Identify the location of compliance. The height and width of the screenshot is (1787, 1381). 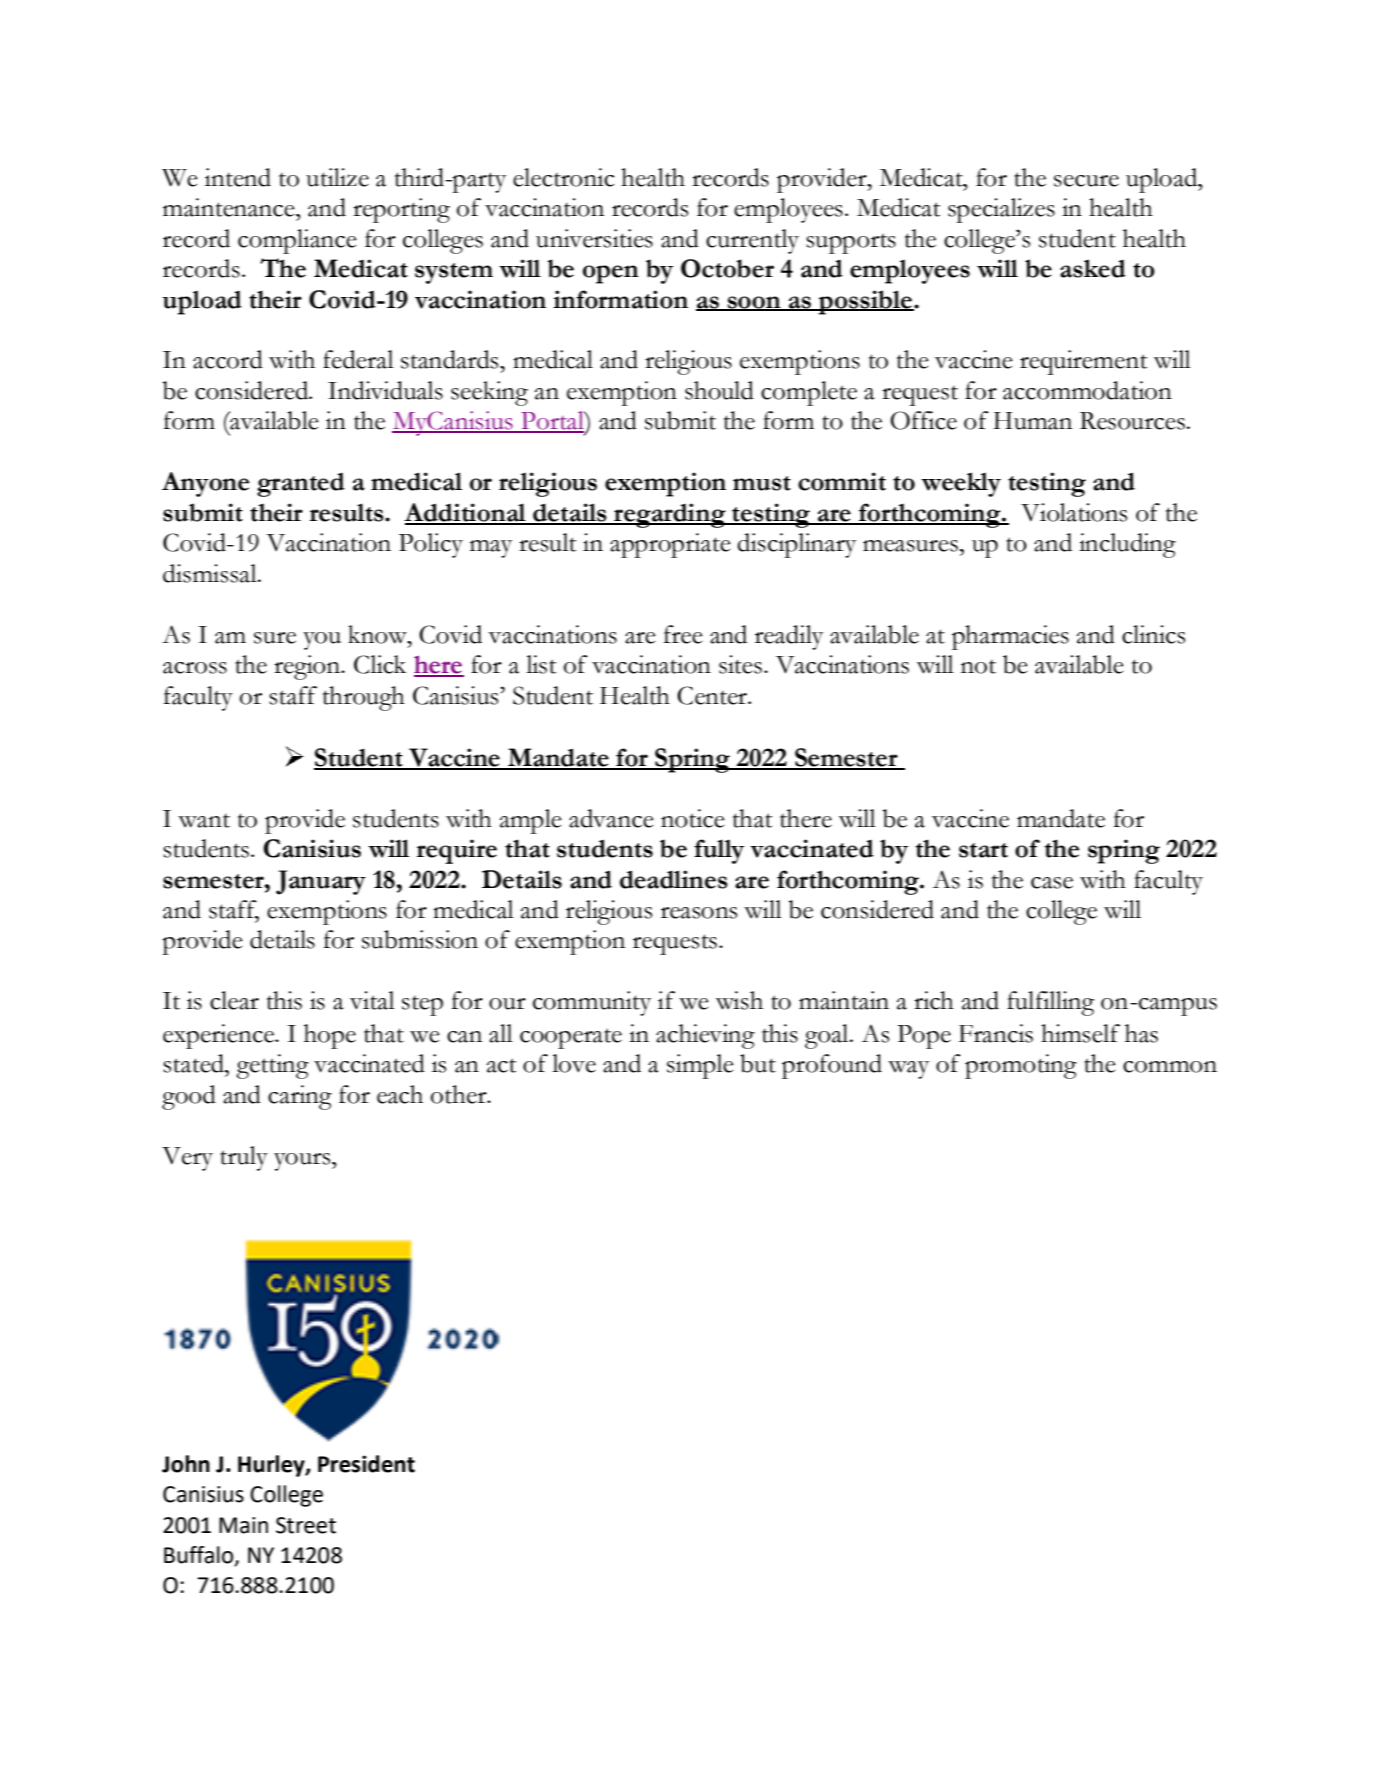
(297, 241).
